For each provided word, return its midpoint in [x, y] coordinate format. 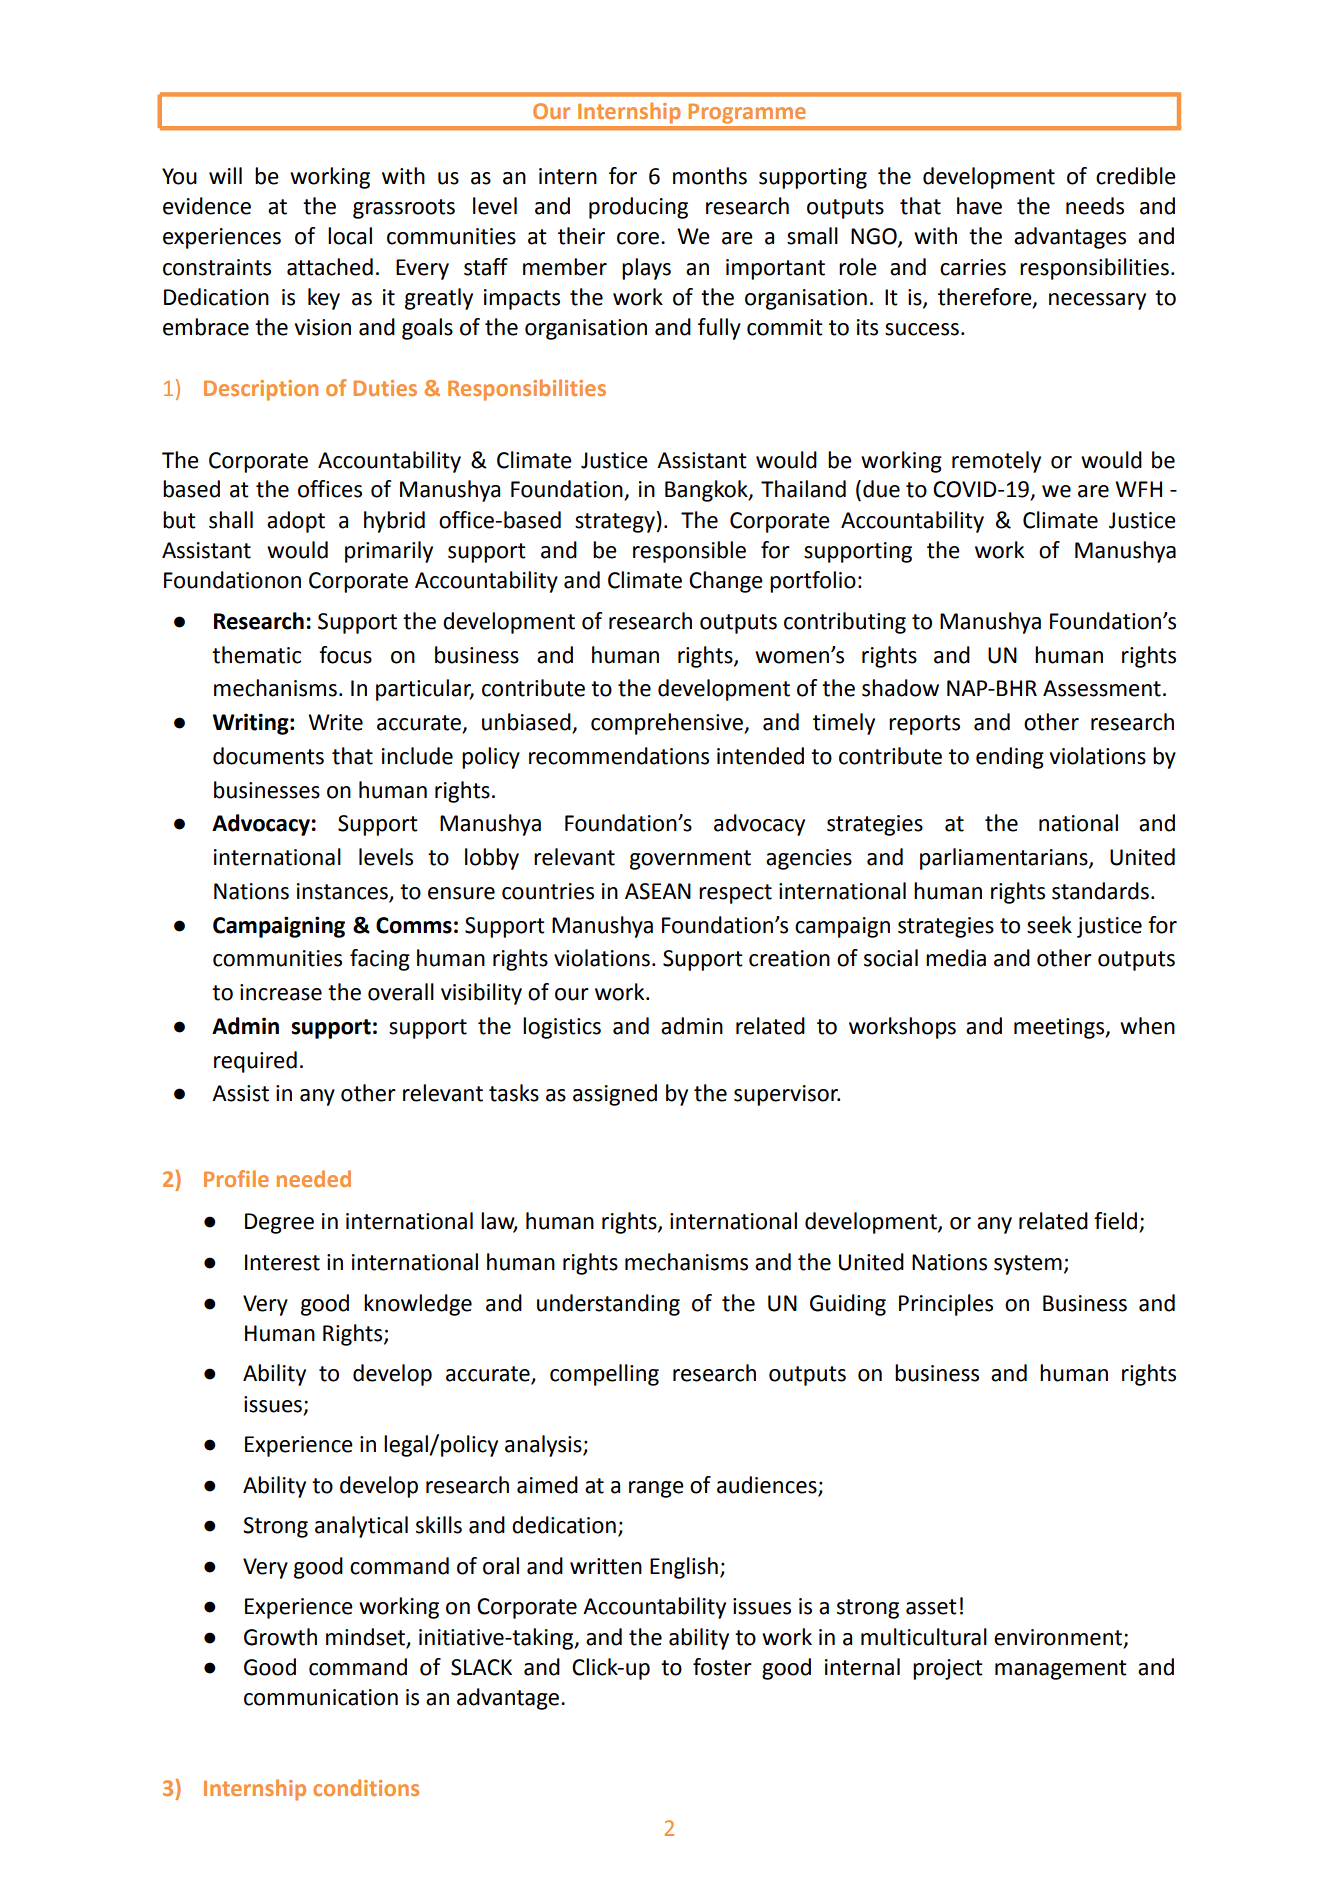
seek [1049, 925]
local [350, 236]
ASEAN [658, 891]
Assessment [1102, 688]
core [638, 238]
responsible [689, 552]
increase [281, 992]
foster [722, 1667]
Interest [282, 1262]
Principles [946, 1305]
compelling [604, 1375]
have [979, 206]
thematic [256, 655]
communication [321, 1697]
